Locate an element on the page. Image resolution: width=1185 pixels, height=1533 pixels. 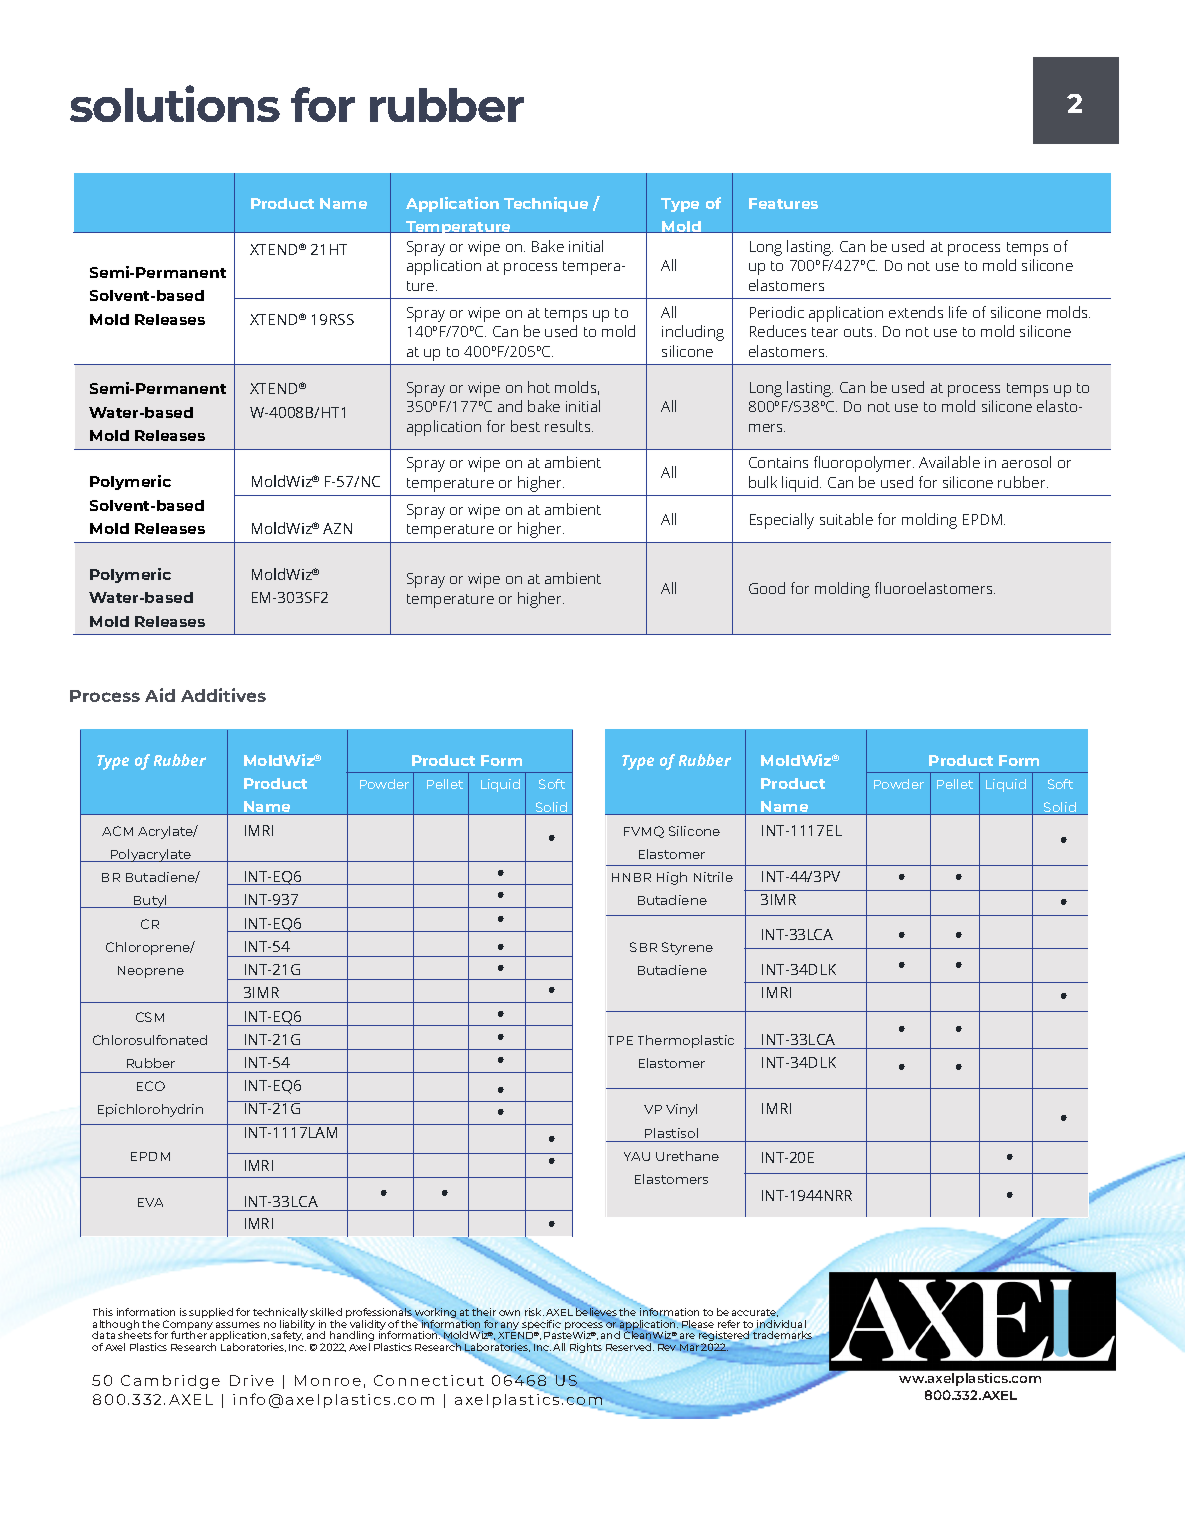
Additives is located at coordinates (223, 695).
